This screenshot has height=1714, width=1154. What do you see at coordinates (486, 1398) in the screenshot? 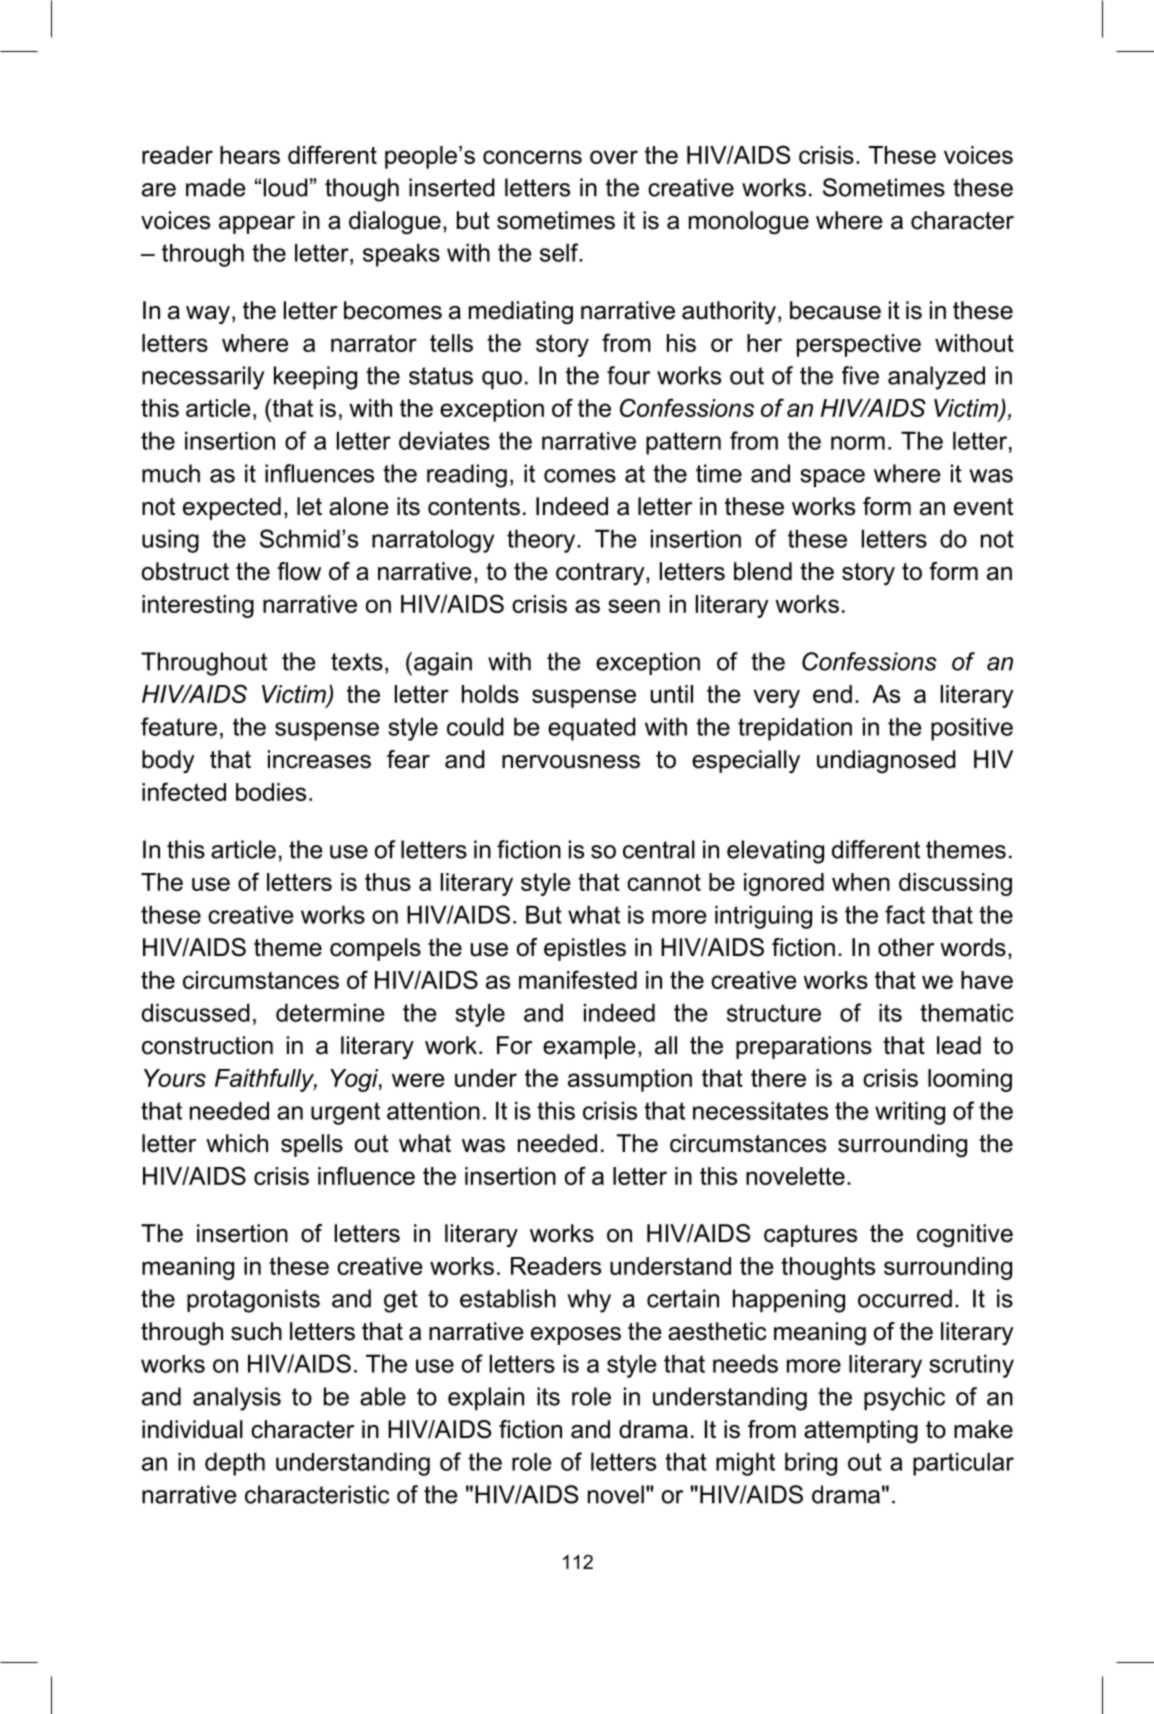
I see `explain` at bounding box center [486, 1398].
